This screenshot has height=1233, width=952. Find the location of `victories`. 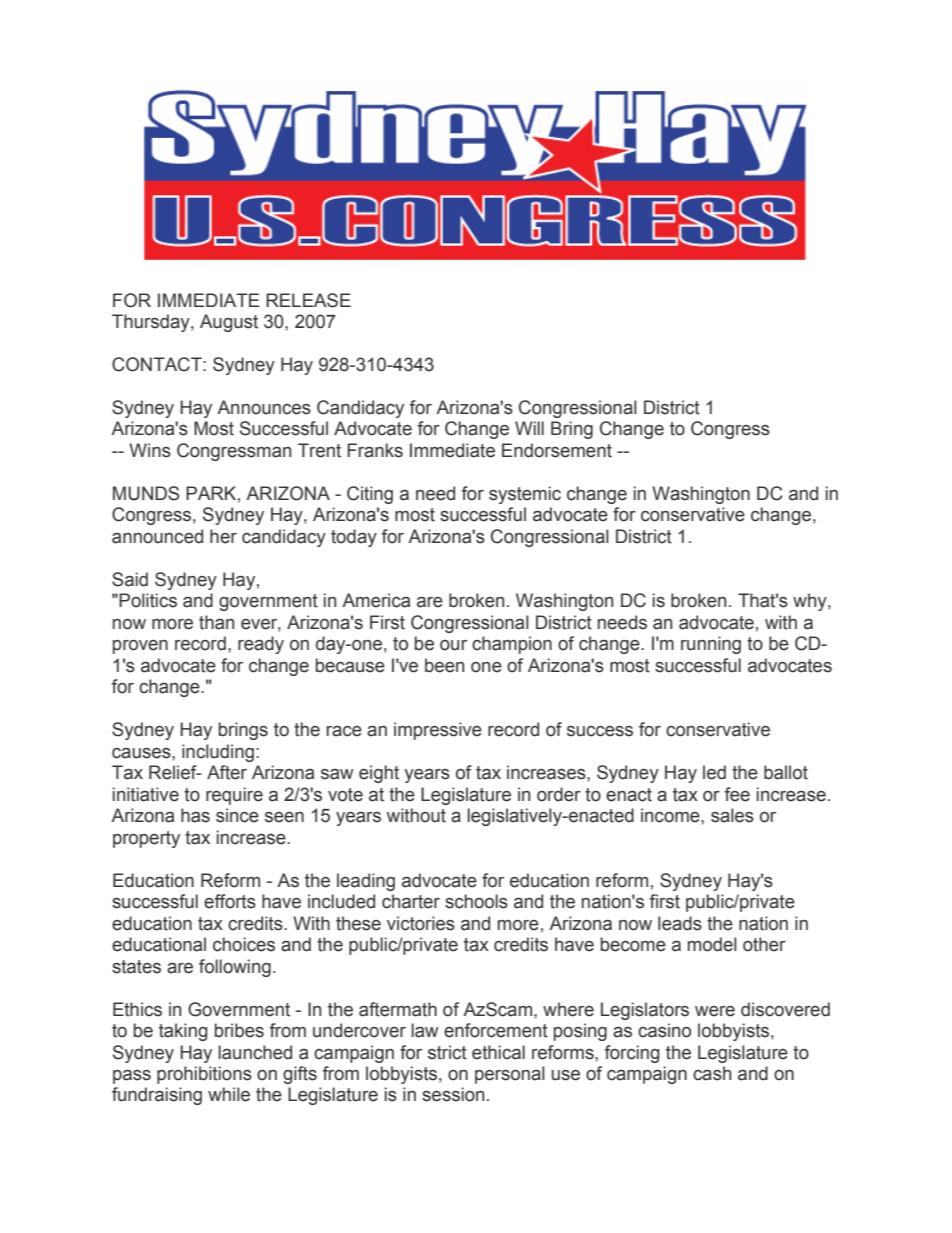

victories is located at coordinates (421, 923).
